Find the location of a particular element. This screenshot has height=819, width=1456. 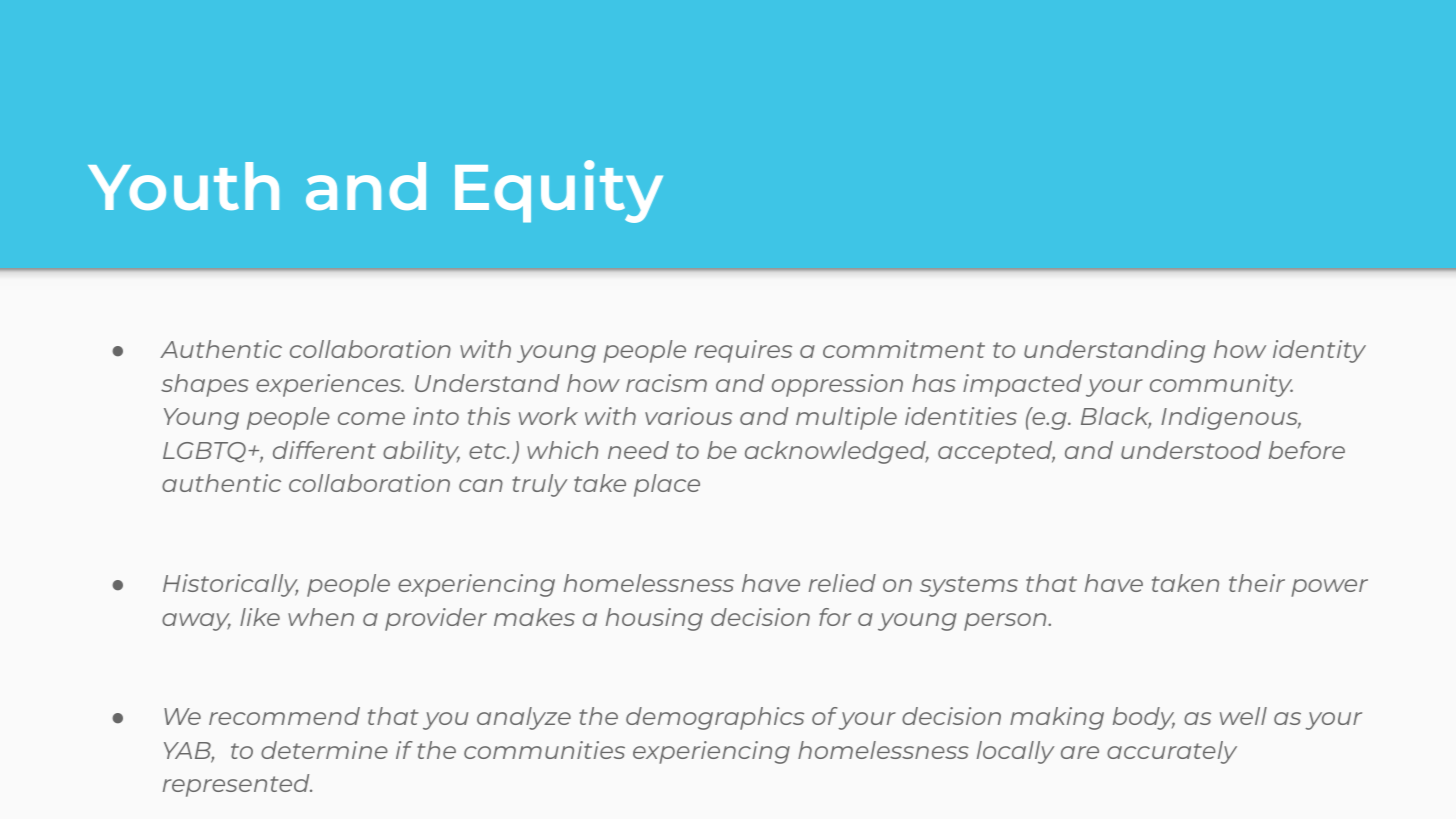

identity is located at coordinates (1319, 351).
